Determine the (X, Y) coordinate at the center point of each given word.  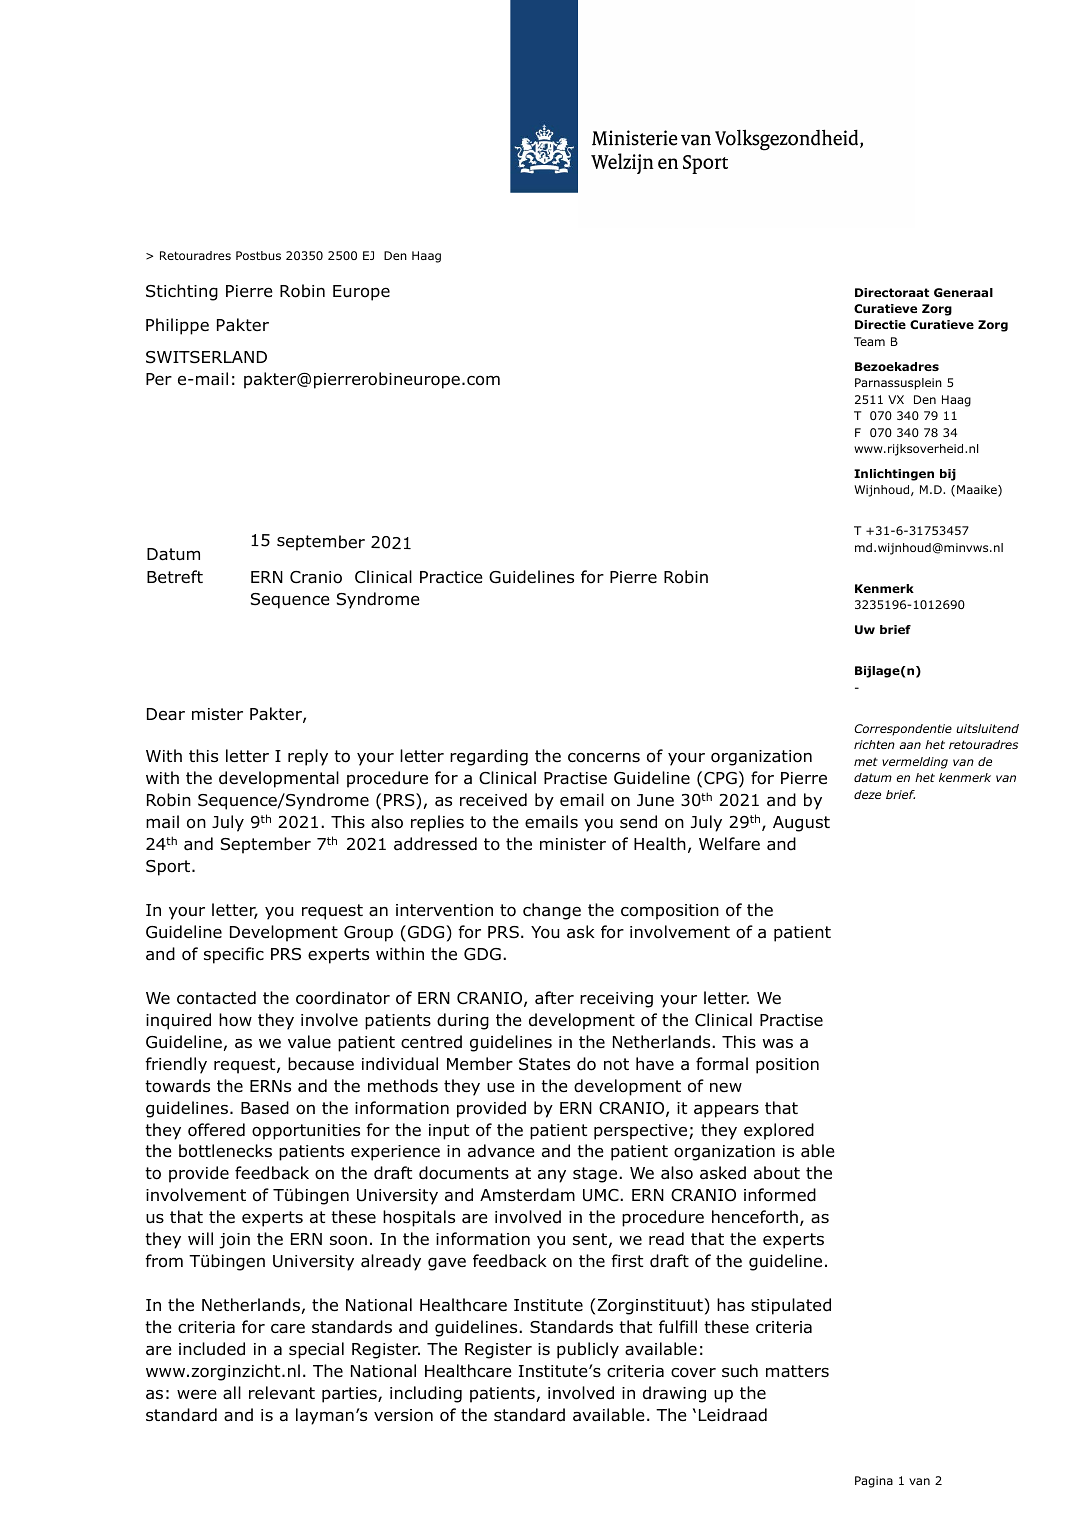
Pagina (874, 1482)
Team (869, 341)
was (778, 1044)
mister (217, 714)
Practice (451, 577)
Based (265, 1108)
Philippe (177, 326)
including (426, 1394)
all (232, 1393)
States (544, 1064)
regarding (489, 757)
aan (910, 745)
